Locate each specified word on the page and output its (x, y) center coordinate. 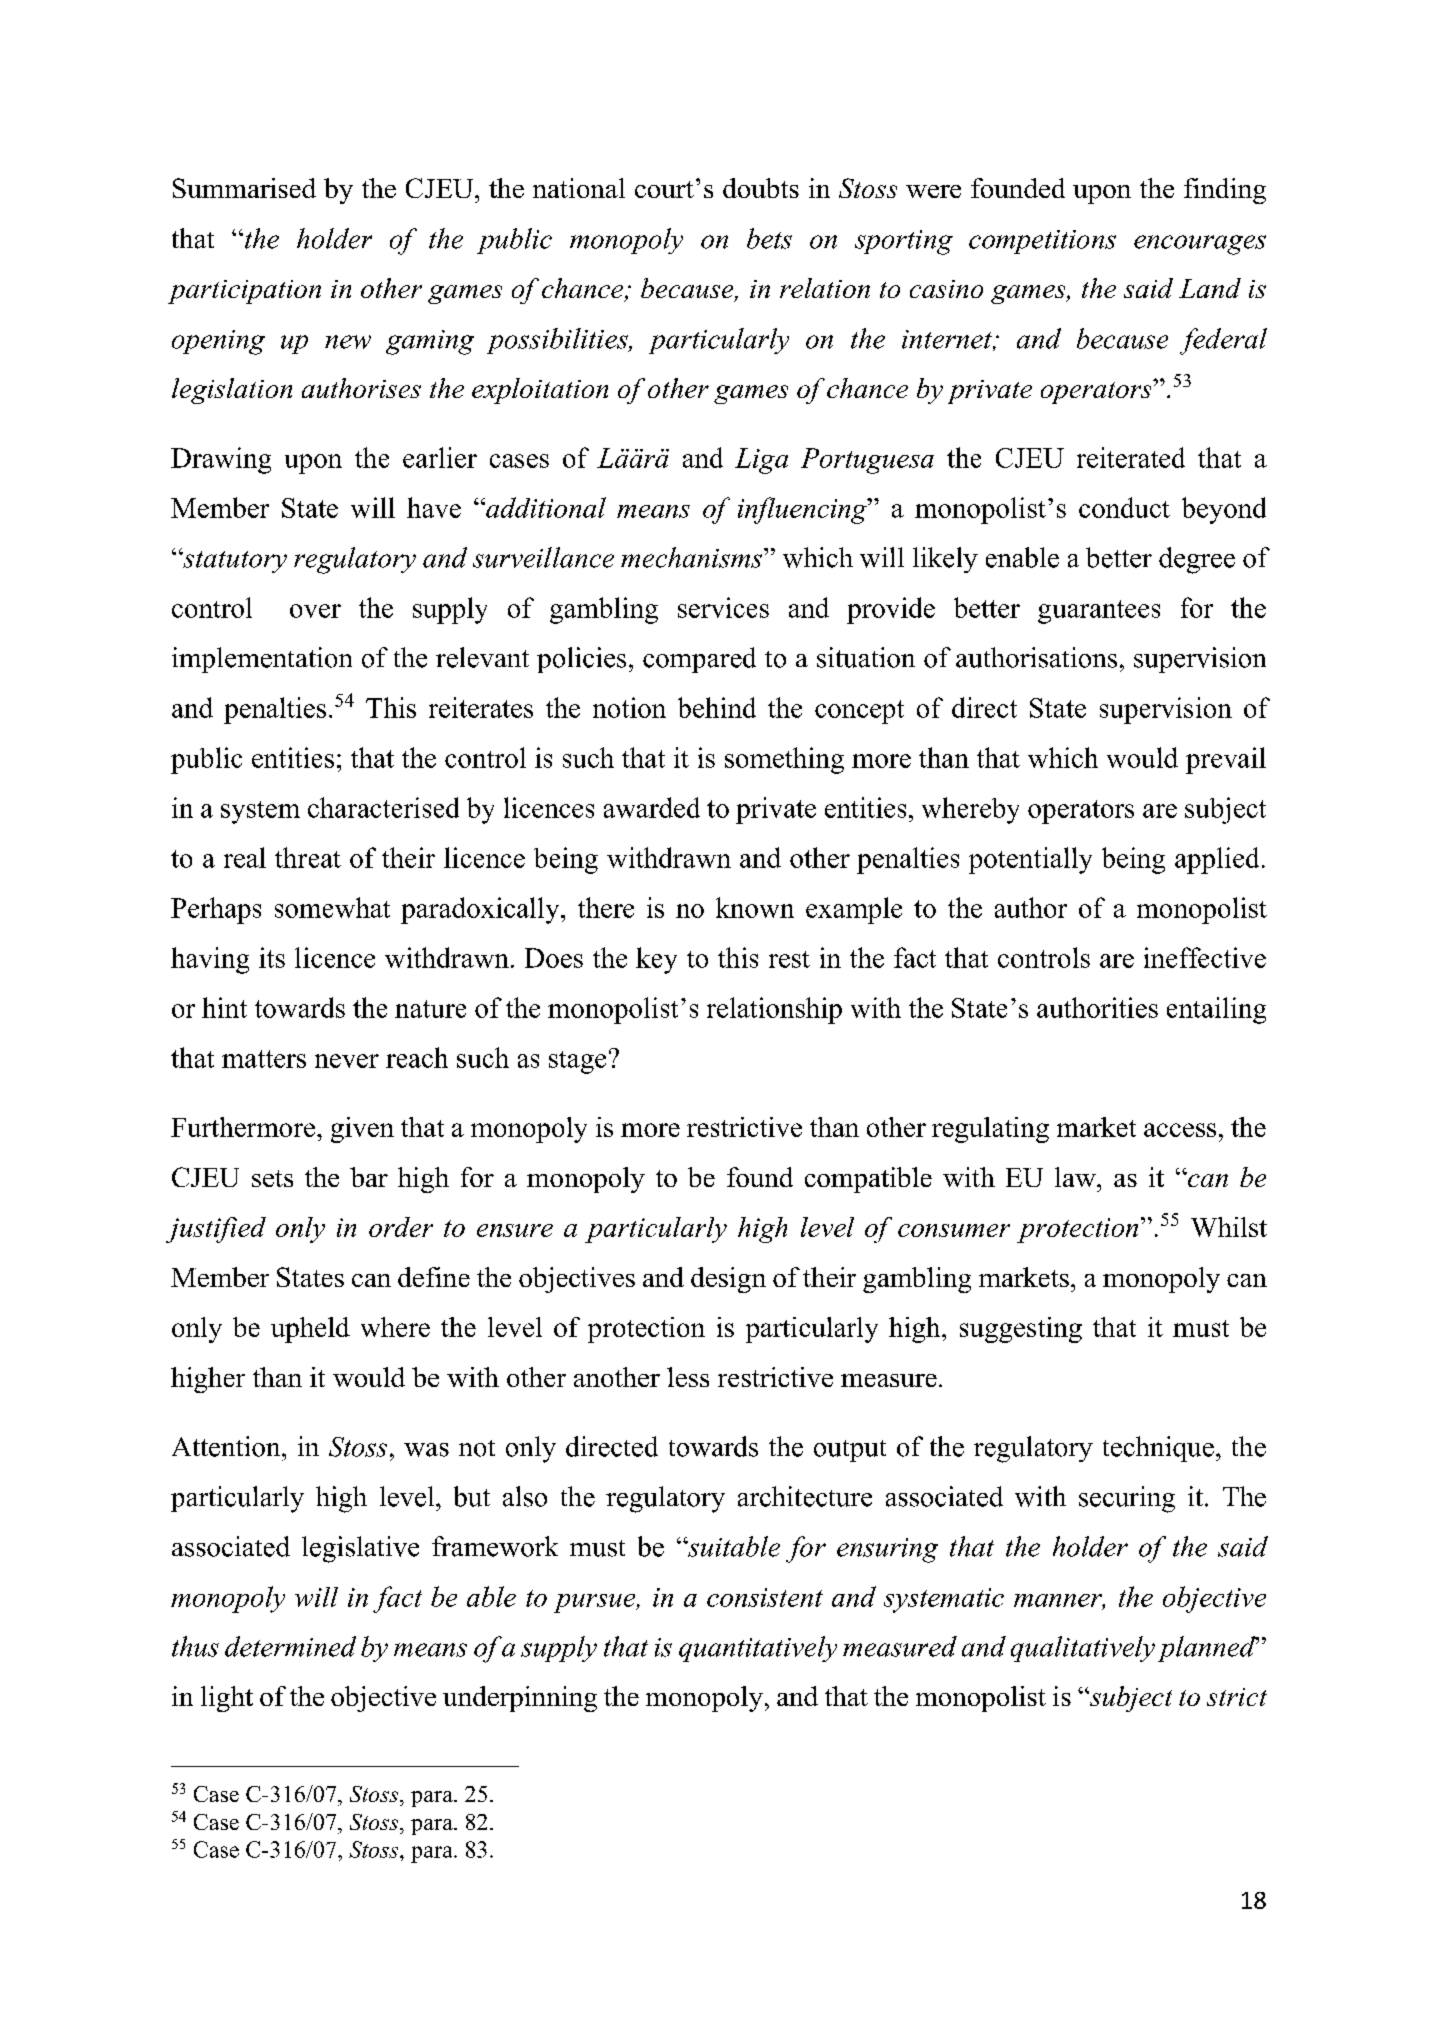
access (1180, 1130)
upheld (310, 1330)
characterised (383, 807)
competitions (1042, 242)
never (347, 1061)
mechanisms (693, 557)
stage (577, 1062)
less (688, 1377)
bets (769, 238)
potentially (1030, 860)
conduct (1124, 507)
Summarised (244, 188)
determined (290, 1646)
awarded (652, 807)
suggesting (1021, 1330)
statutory (234, 560)
